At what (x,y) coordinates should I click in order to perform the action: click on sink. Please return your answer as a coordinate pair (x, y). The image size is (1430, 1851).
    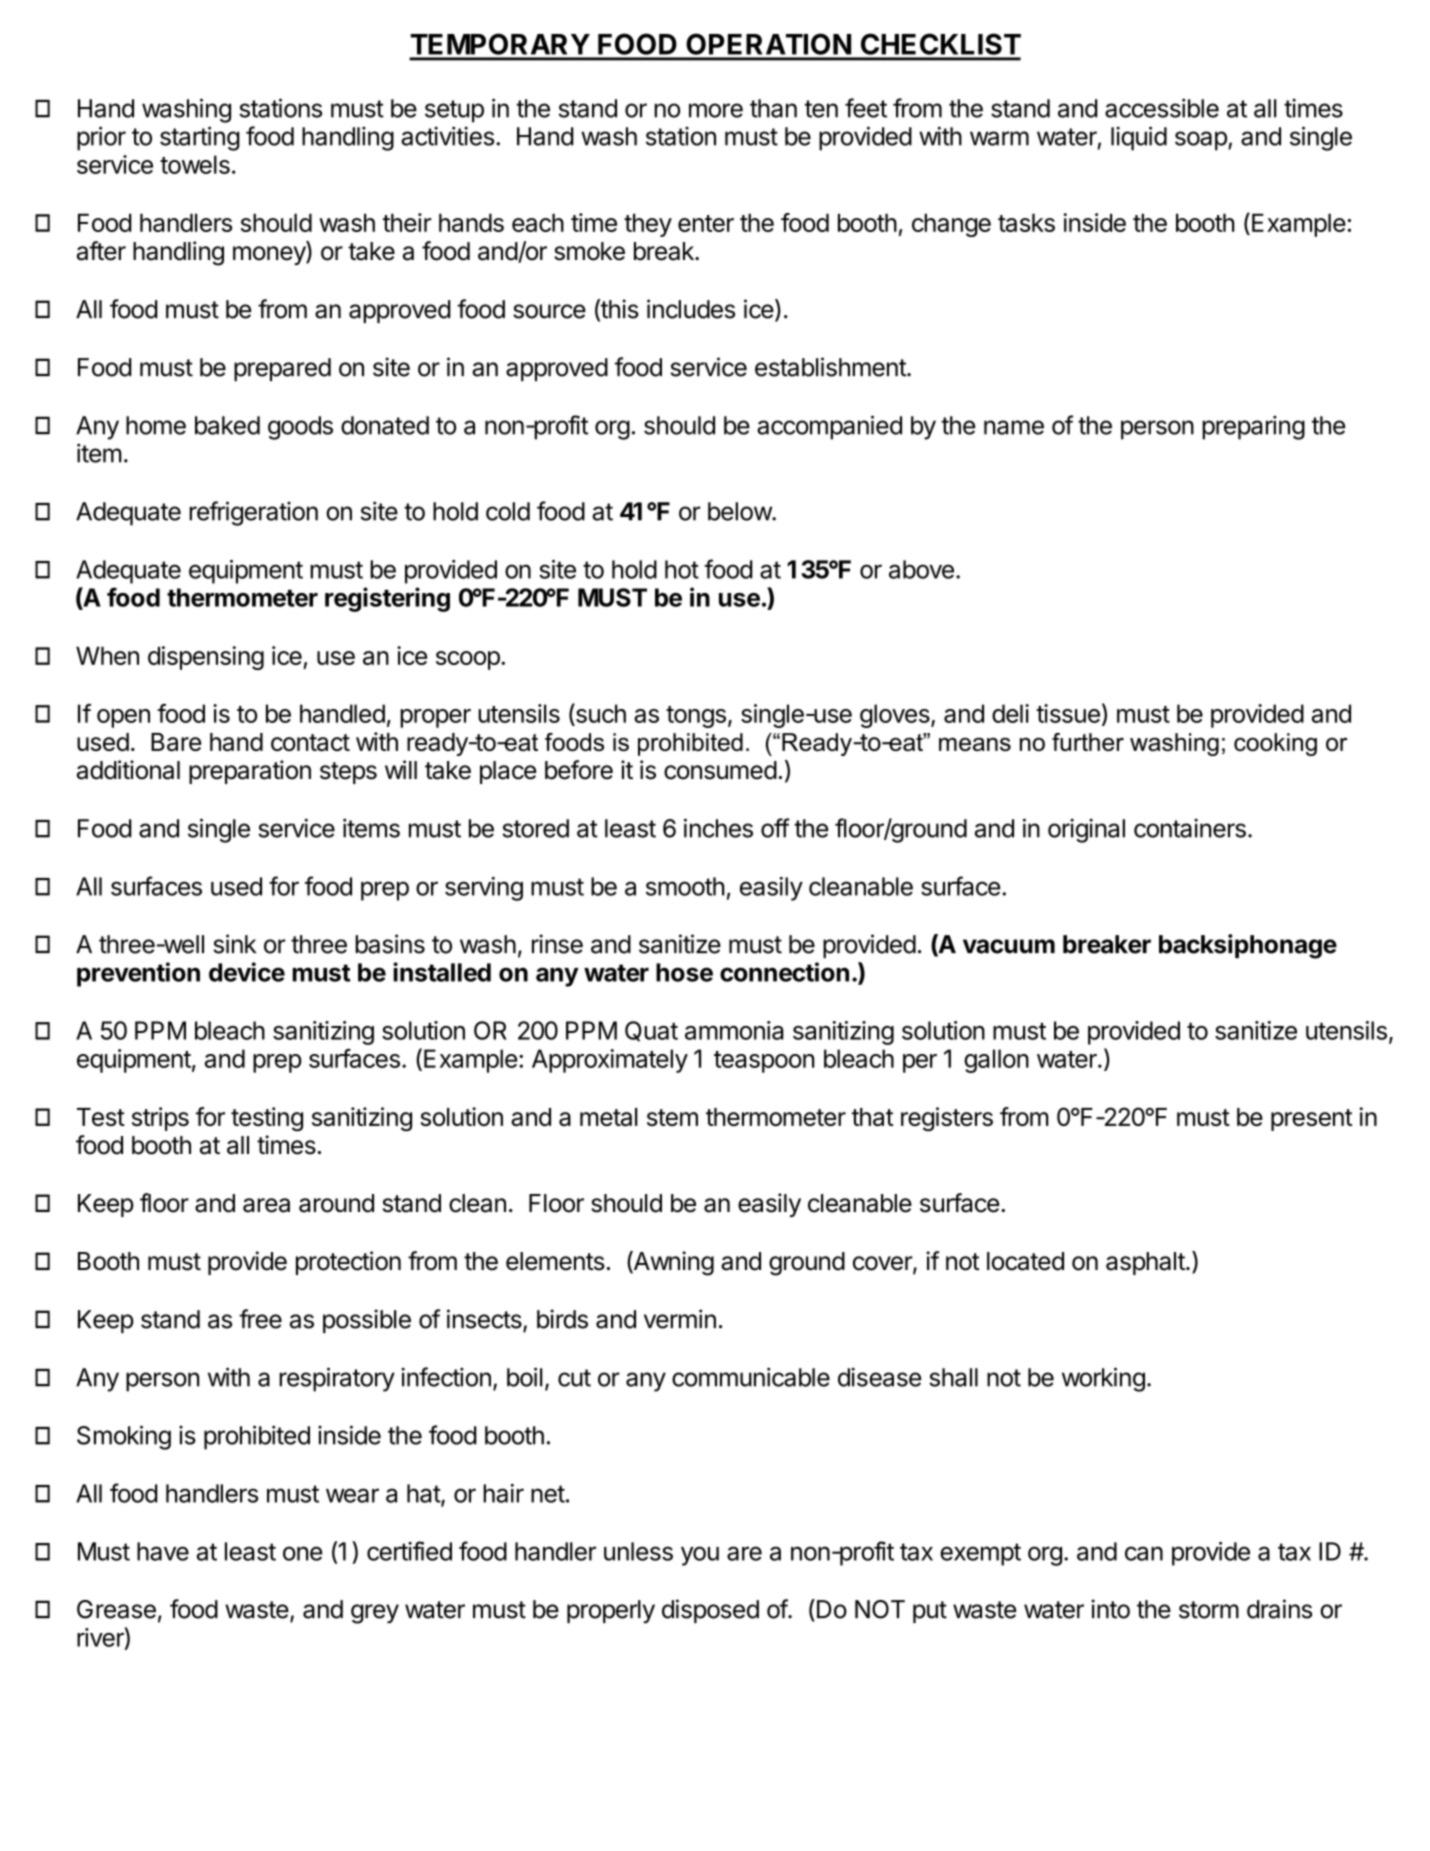
    Looking at the image, I should click on (234, 944).
